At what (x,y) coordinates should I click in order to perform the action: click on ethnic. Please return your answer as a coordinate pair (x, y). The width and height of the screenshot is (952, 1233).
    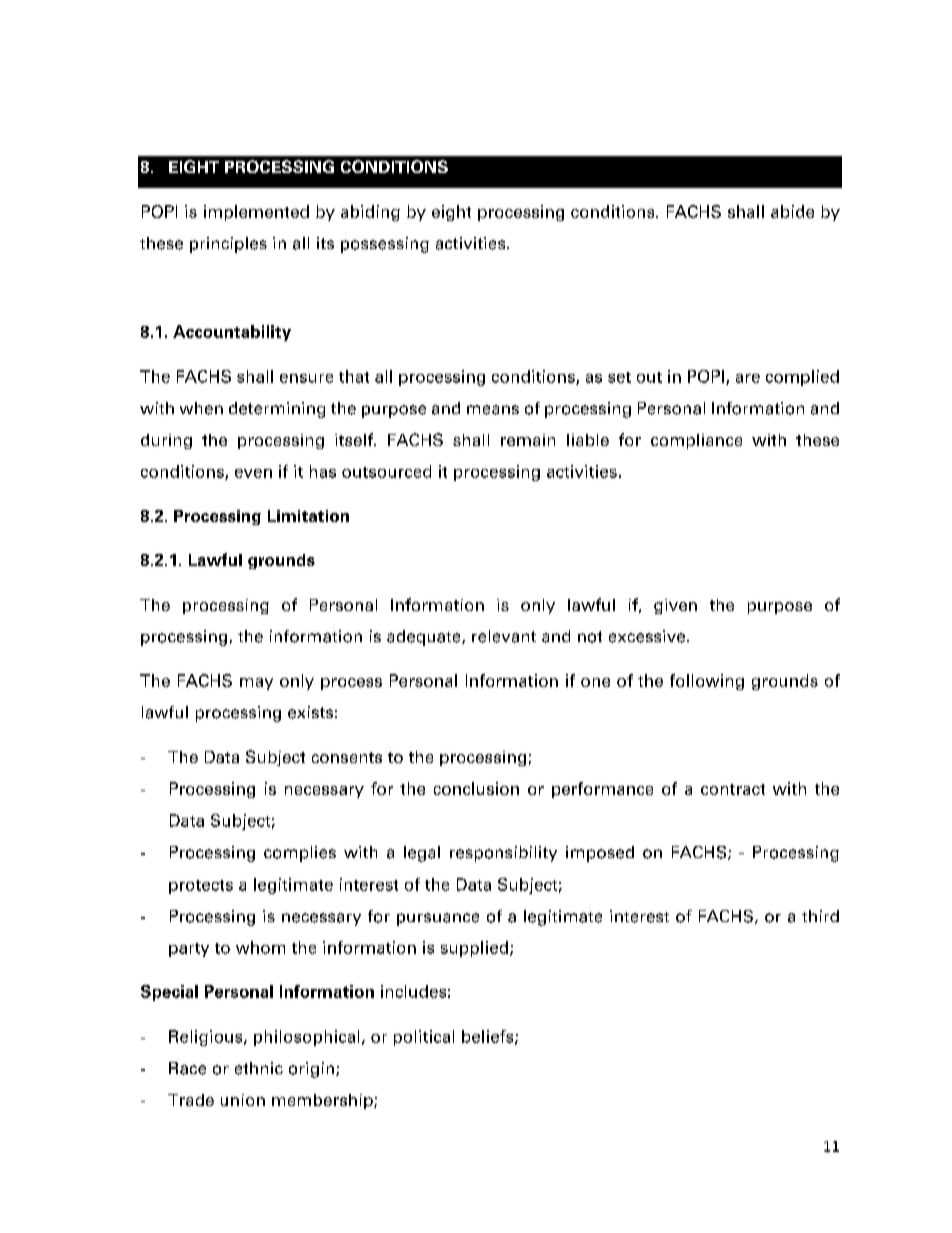
    Looking at the image, I should click on (259, 1068).
